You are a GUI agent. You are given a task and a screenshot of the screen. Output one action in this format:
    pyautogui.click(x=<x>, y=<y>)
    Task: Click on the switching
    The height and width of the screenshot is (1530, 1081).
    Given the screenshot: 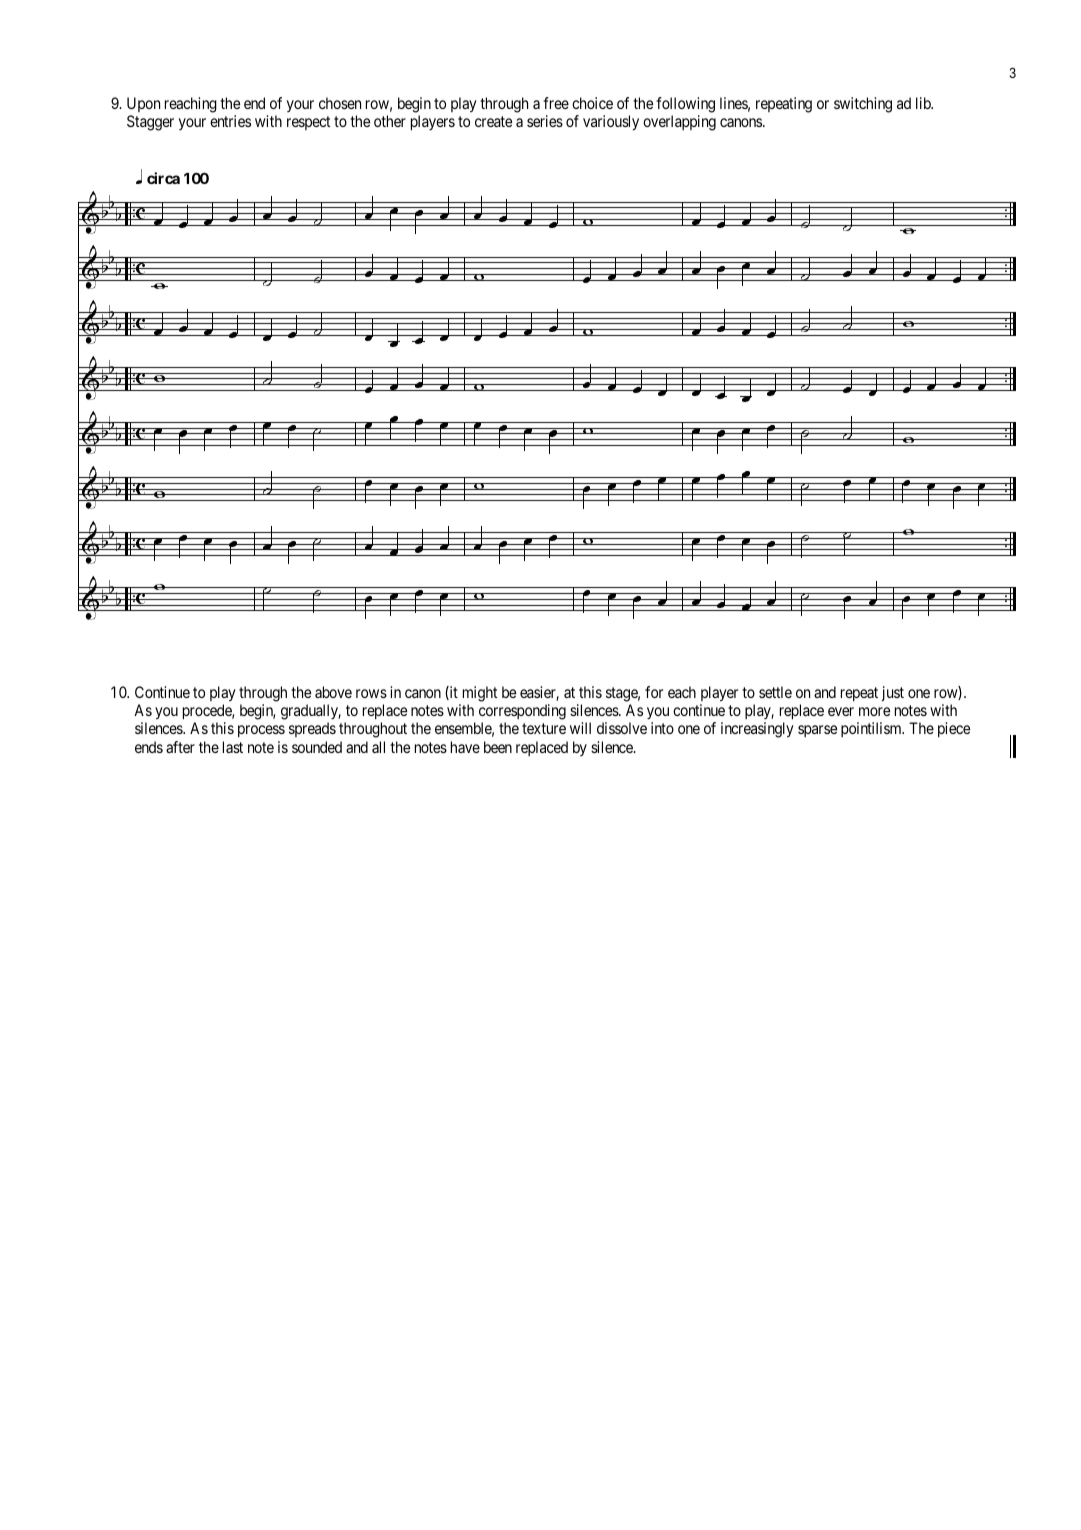 What is the action you would take?
    pyautogui.click(x=863, y=105)
